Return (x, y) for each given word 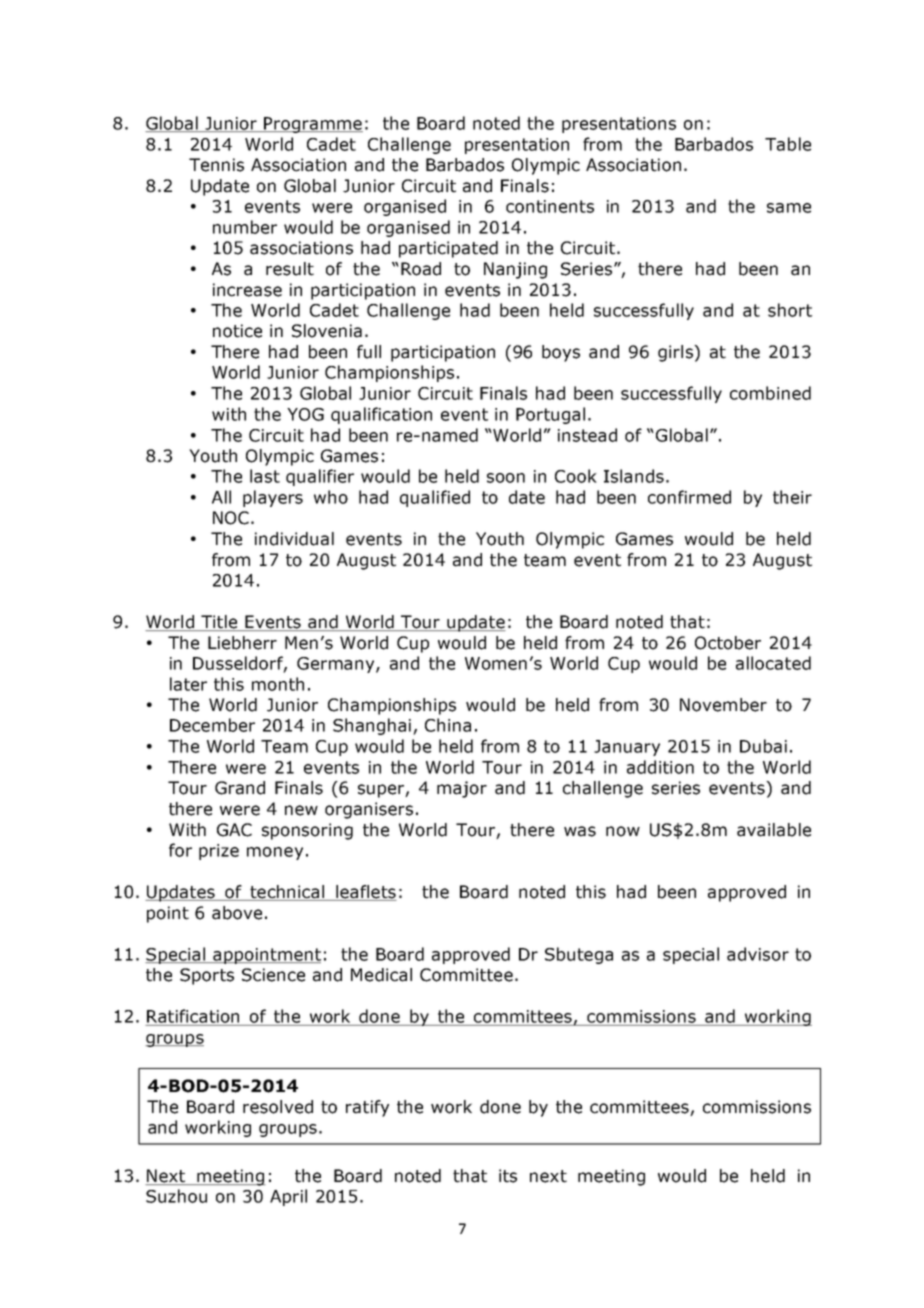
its (508, 1176)
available (774, 830)
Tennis (216, 165)
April (288, 1197)
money (275, 853)
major (462, 789)
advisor (758, 954)
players (273, 498)
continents (550, 206)
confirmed (689, 497)
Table (788, 144)
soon (506, 478)
